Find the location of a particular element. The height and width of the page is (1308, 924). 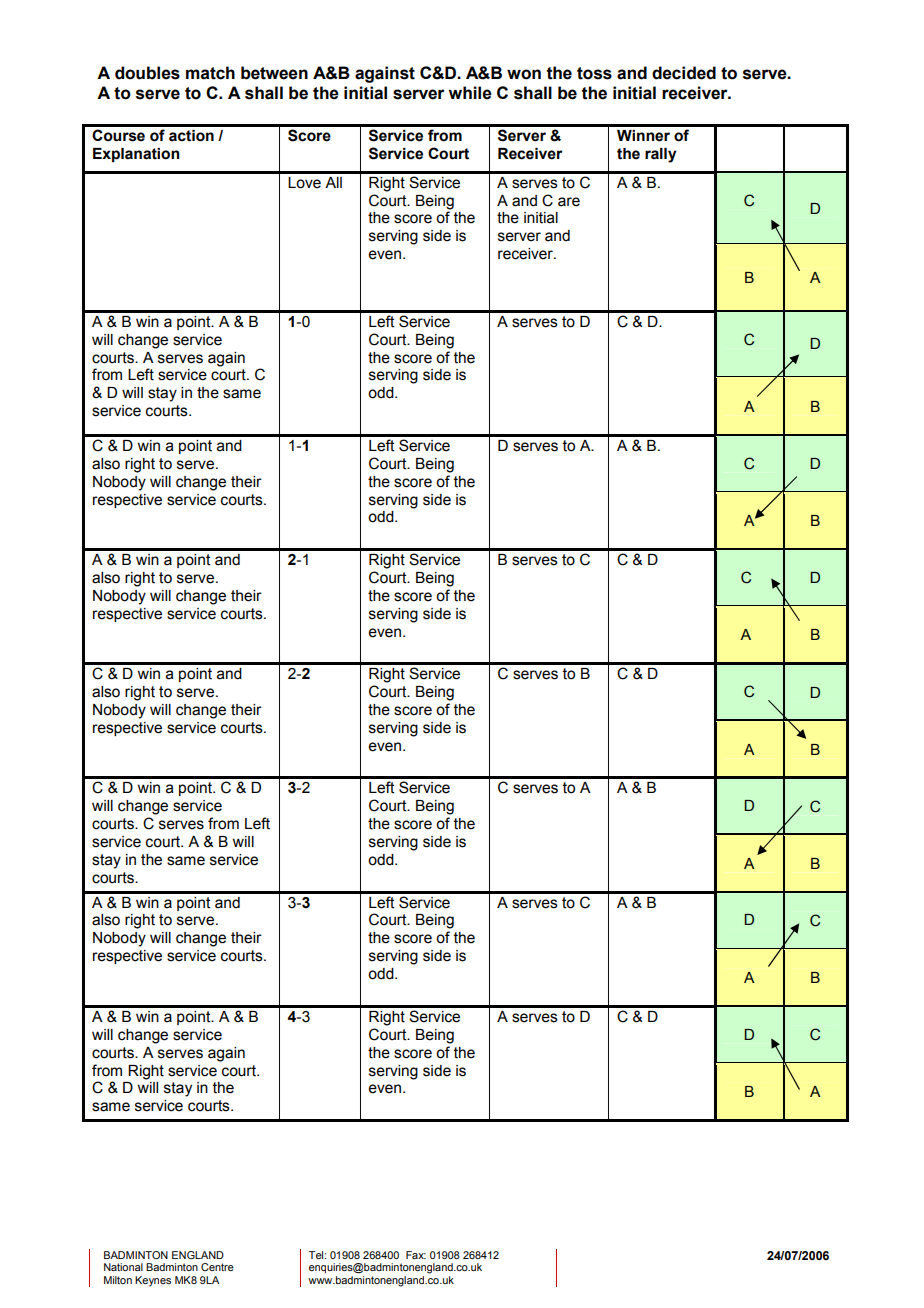

toss is located at coordinates (594, 73).
